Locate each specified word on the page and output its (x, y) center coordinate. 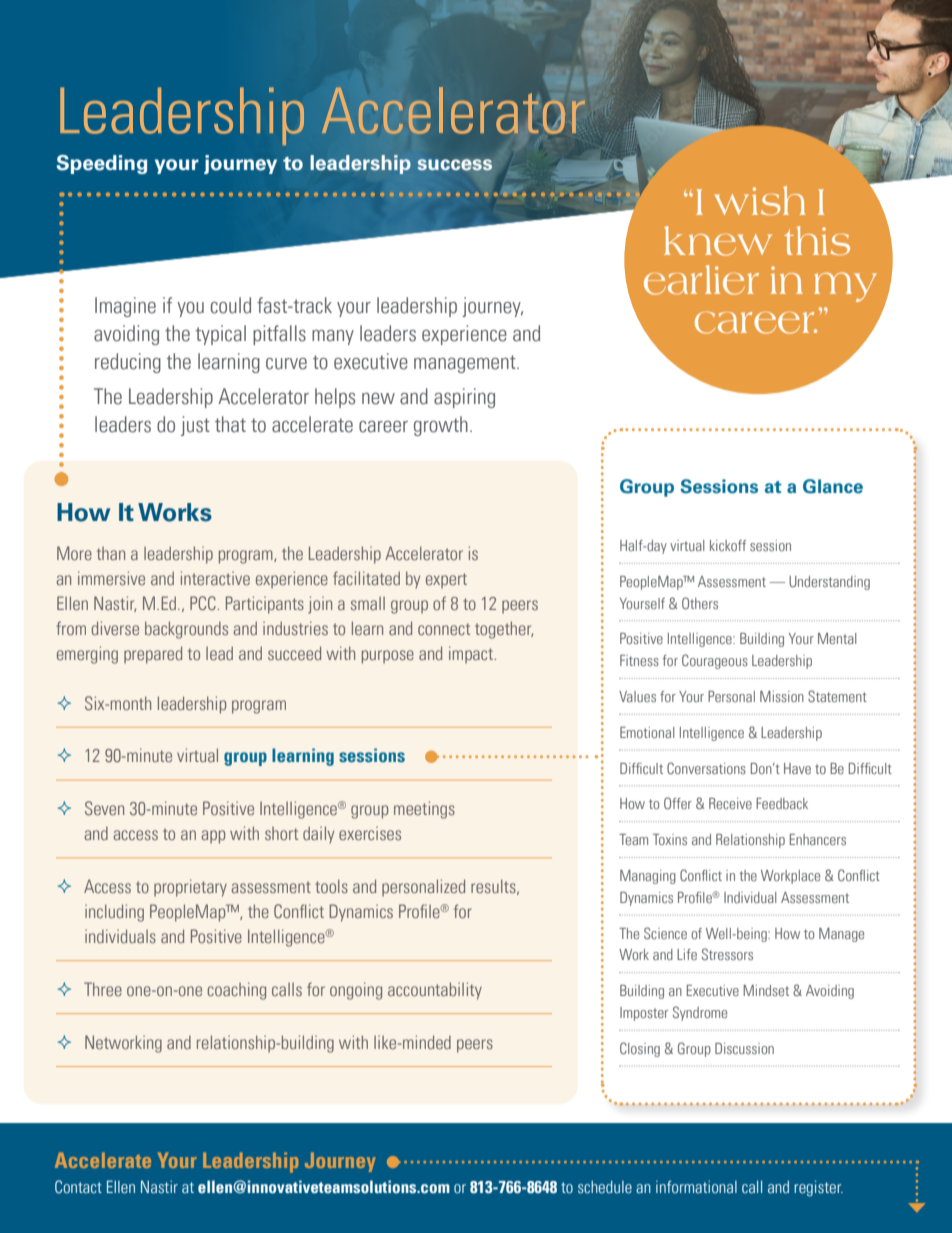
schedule (605, 1187)
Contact (78, 1186)
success (454, 165)
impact (472, 655)
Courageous (715, 661)
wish (760, 200)
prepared (153, 655)
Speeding (101, 164)
